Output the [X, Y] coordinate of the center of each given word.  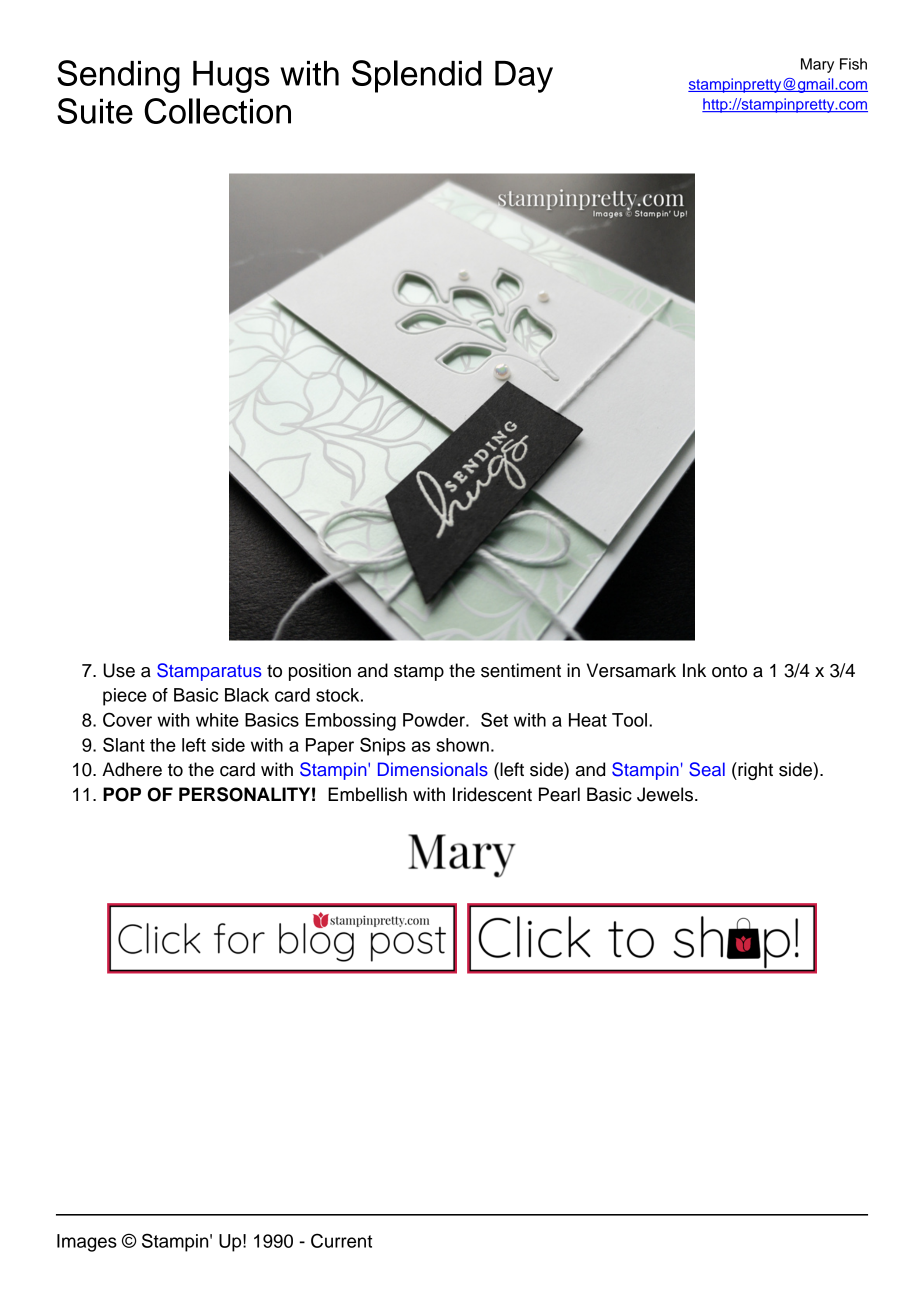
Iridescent [492, 794]
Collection [217, 111]
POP [122, 794]
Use [119, 670]
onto [729, 671]
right [754, 771]
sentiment [521, 670]
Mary [817, 65]
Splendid [417, 76]
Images [87, 1243]
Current [341, 1240]
